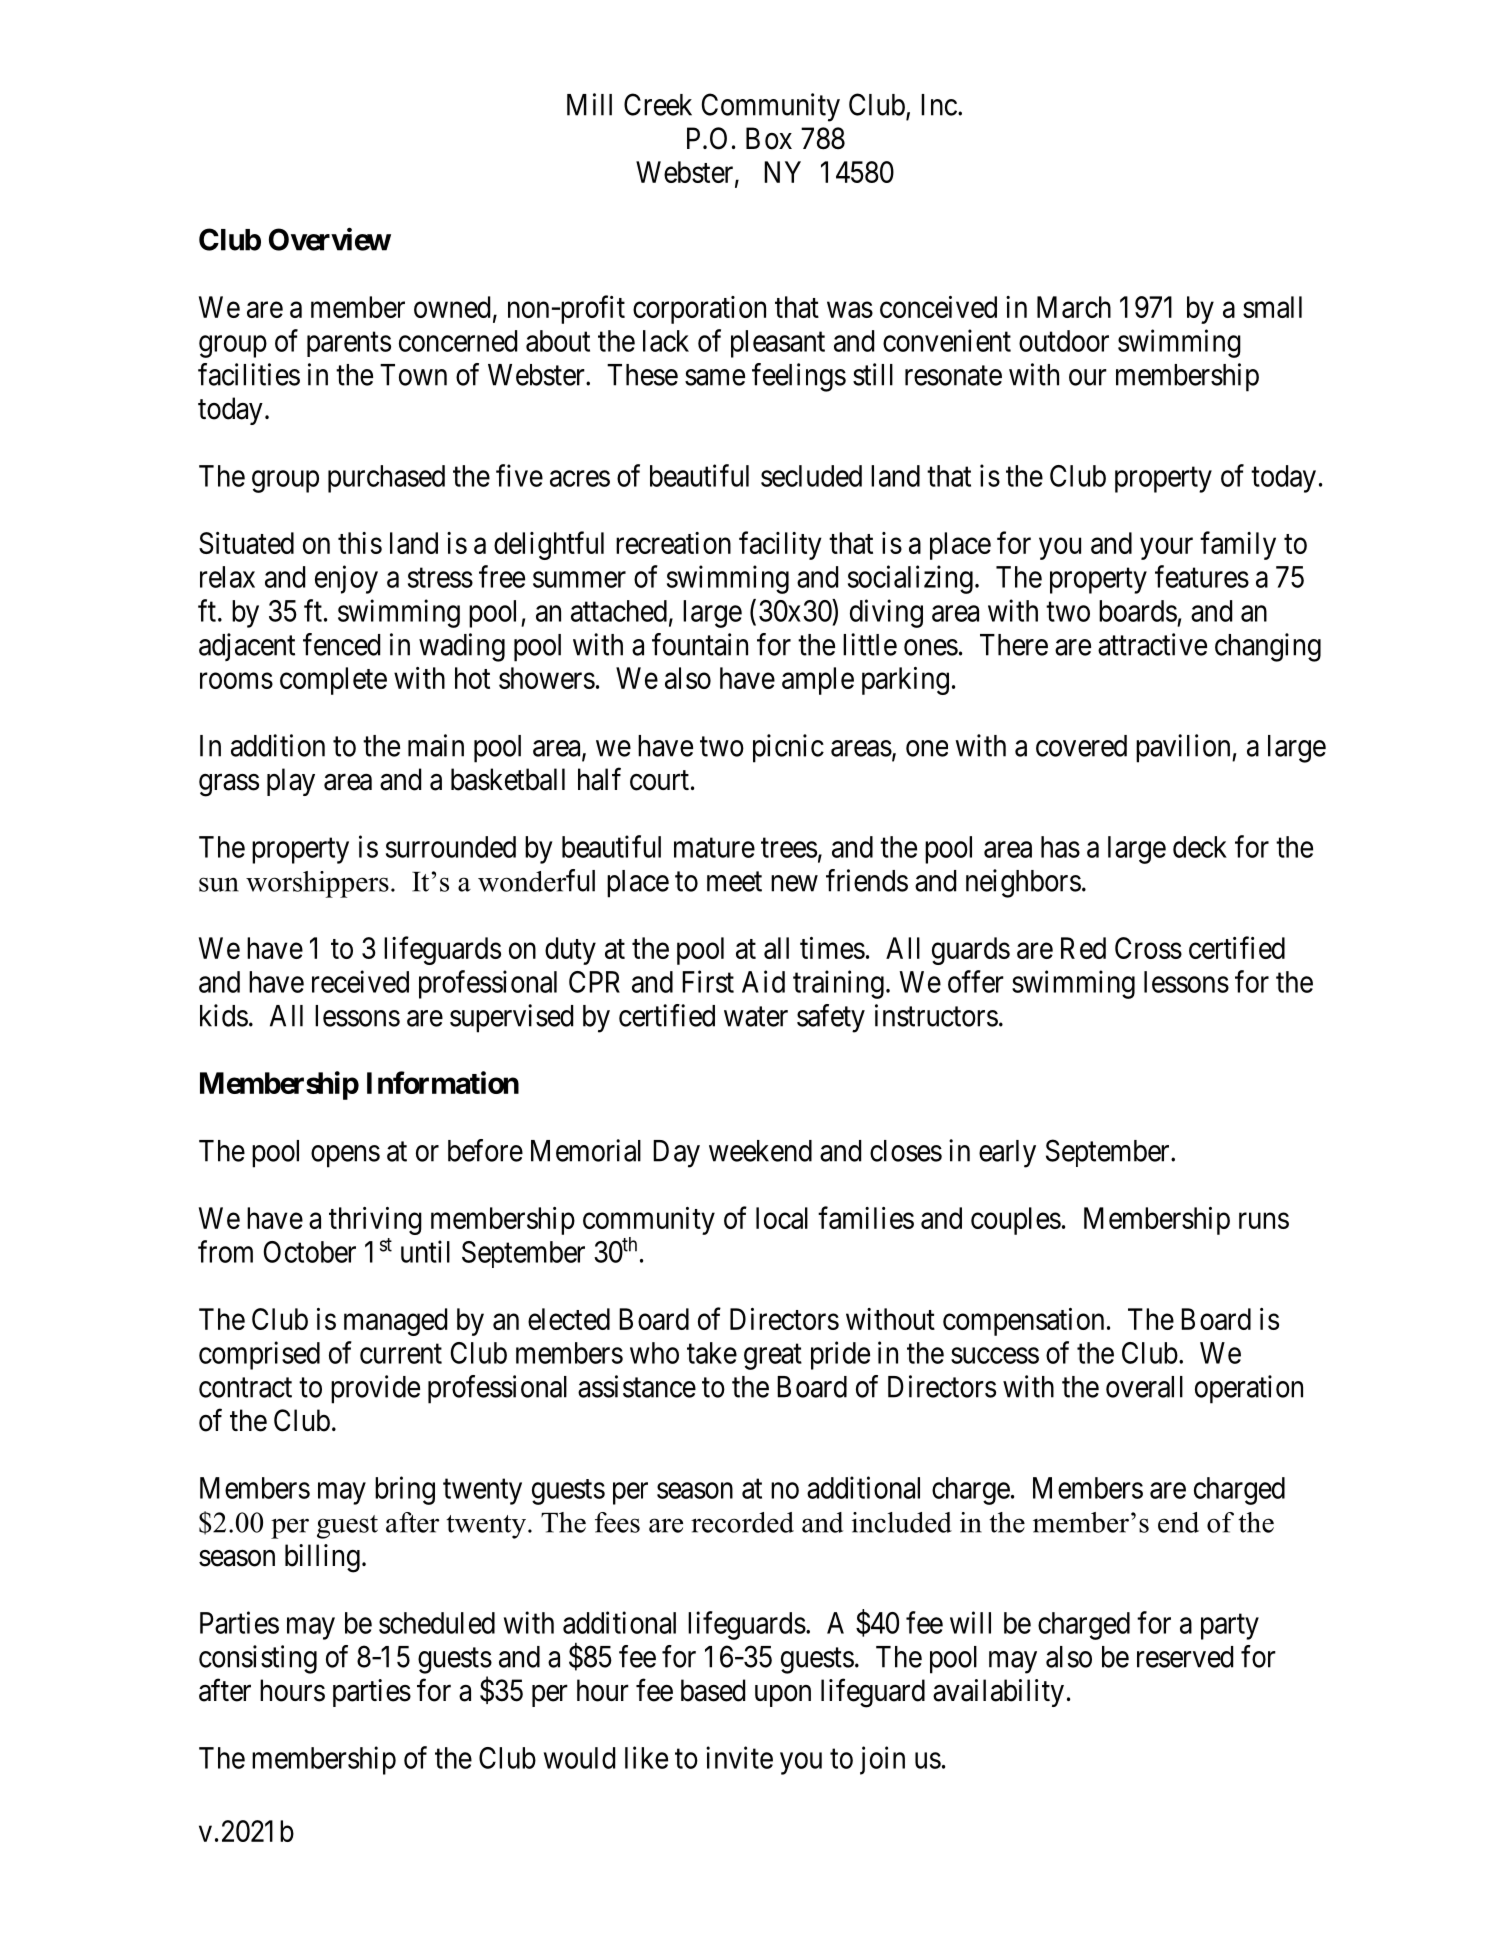 The image size is (1496, 1936). What do you see at coordinates (395, 1322) in the document?
I see `managed` at bounding box center [395, 1322].
